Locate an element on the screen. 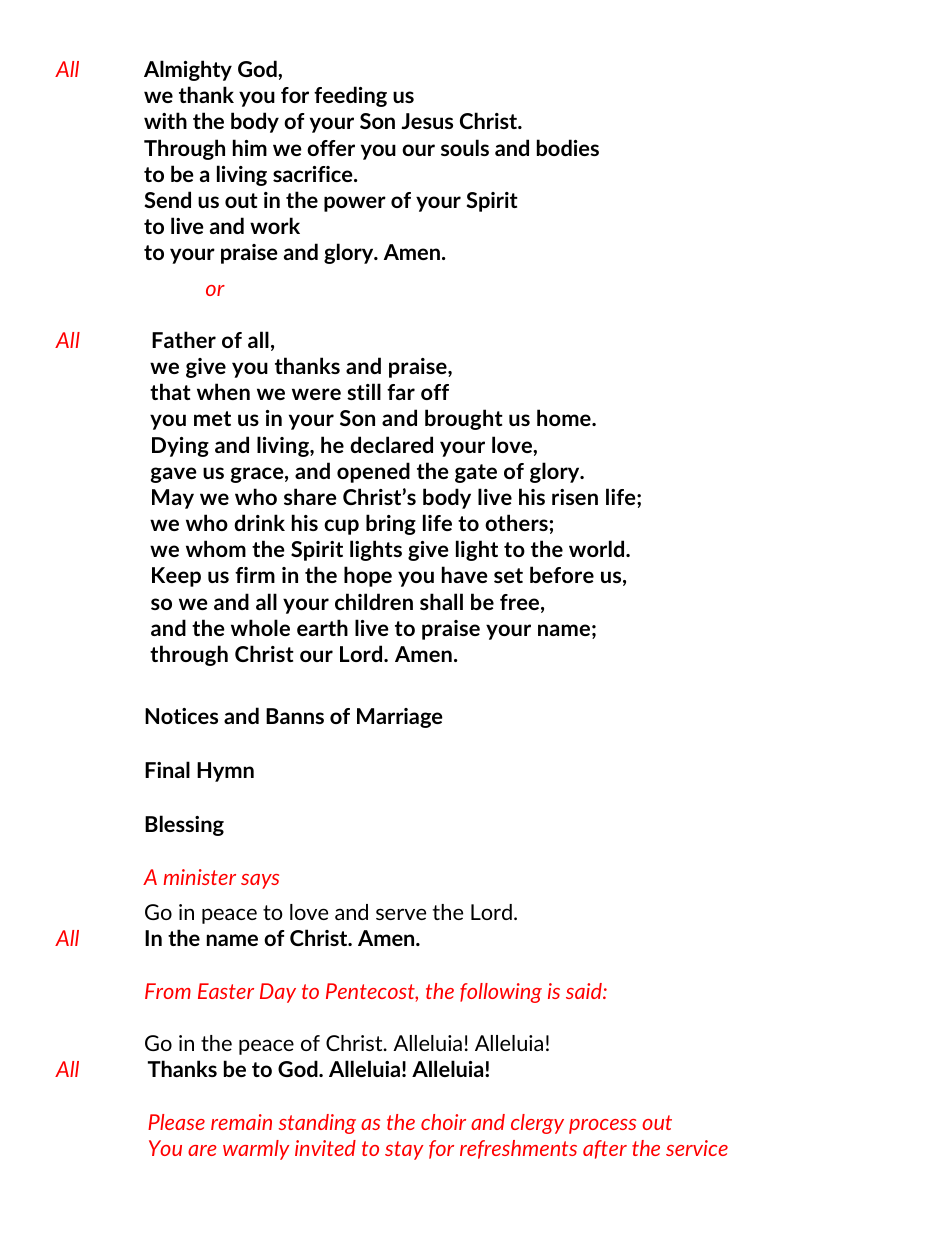 Image resolution: width=952 pixels, height=1233 pixels. world is located at coordinates (598, 548).
